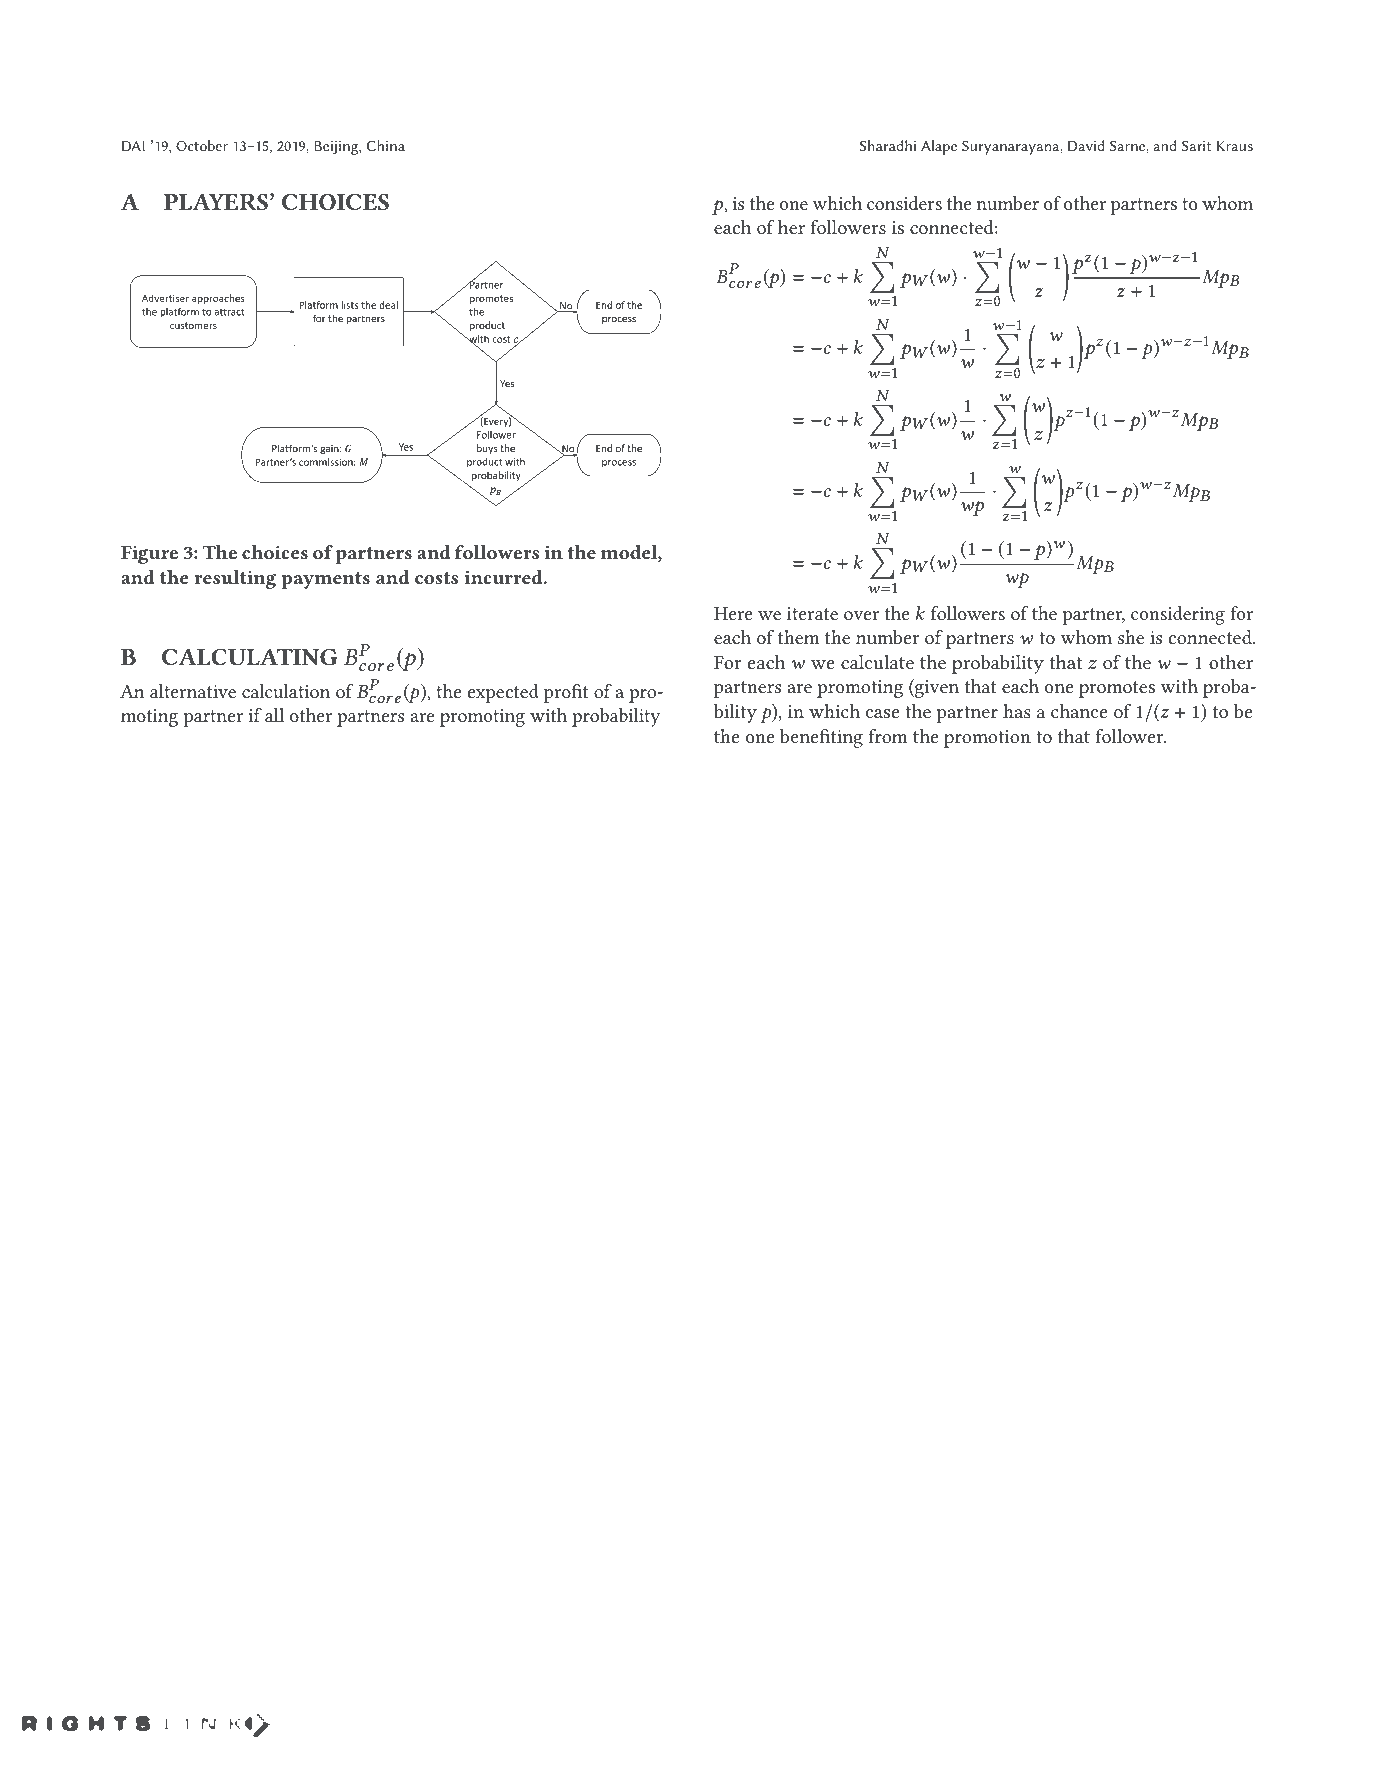 The image size is (1374, 1778). Describe the element at coordinates (904, 203) in the image. I see `considers` at that location.
